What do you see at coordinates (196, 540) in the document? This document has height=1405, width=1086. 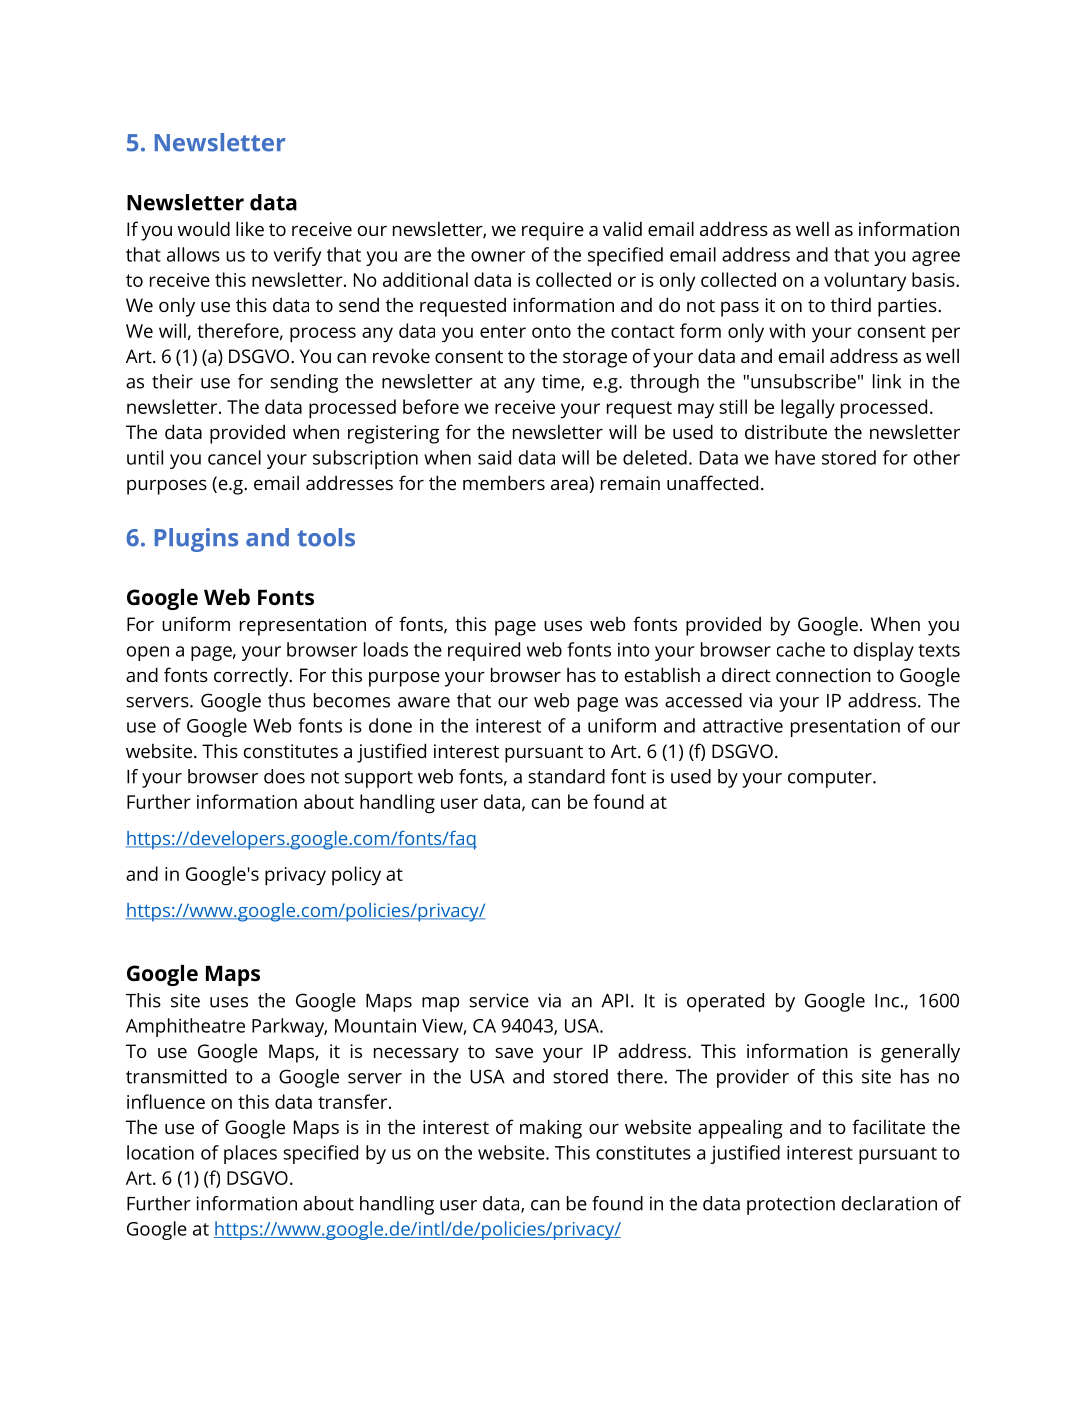 I see `Plugins` at bounding box center [196, 540].
